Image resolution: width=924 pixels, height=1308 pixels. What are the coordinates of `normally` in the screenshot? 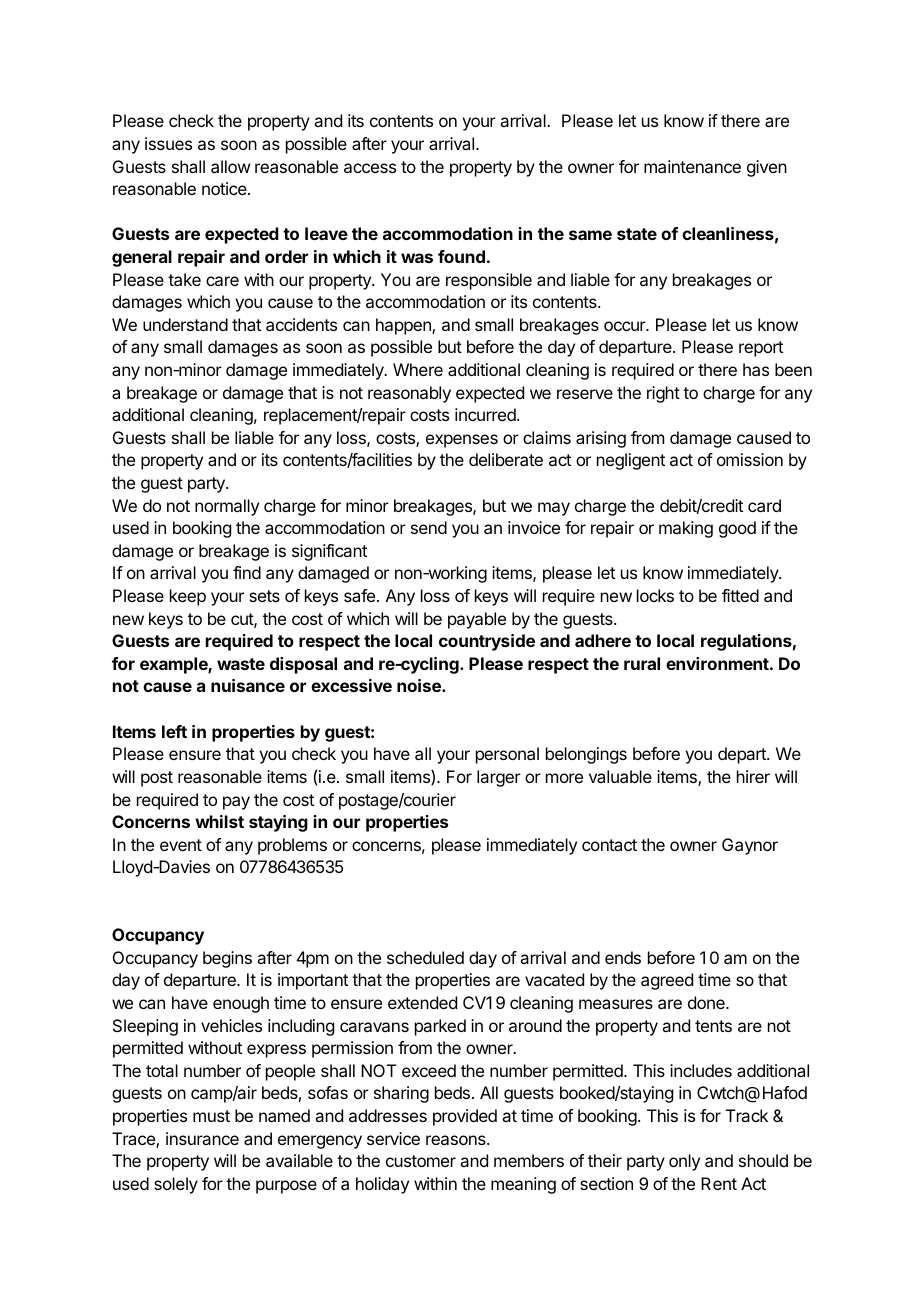 It's located at (227, 507).
